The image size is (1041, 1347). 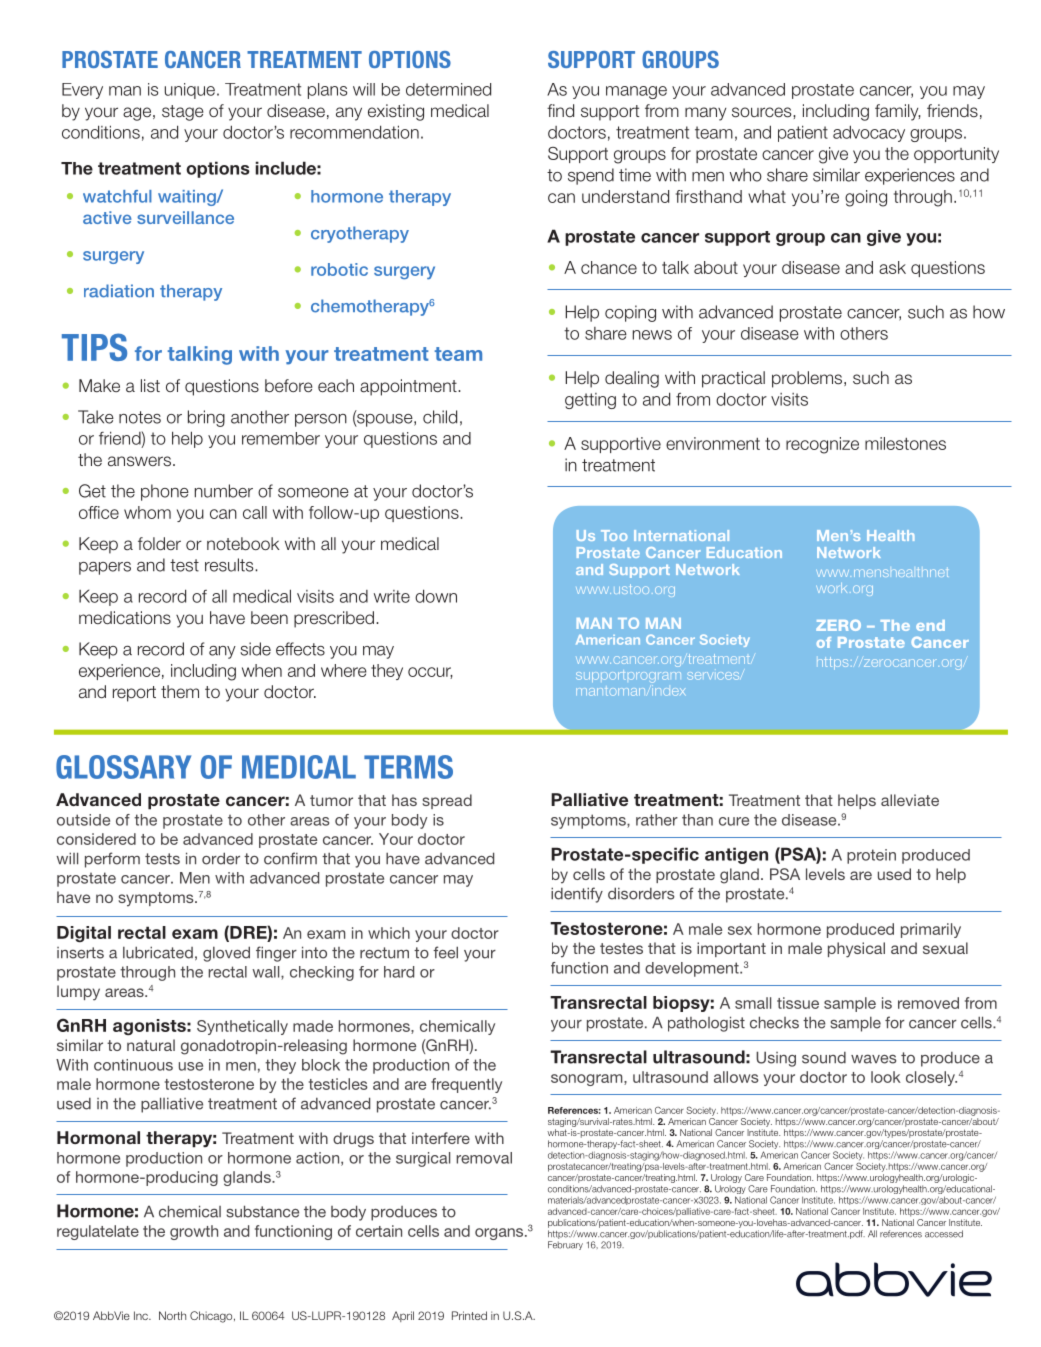 What do you see at coordinates (180, 691) in the document?
I see `them` at bounding box center [180, 691].
